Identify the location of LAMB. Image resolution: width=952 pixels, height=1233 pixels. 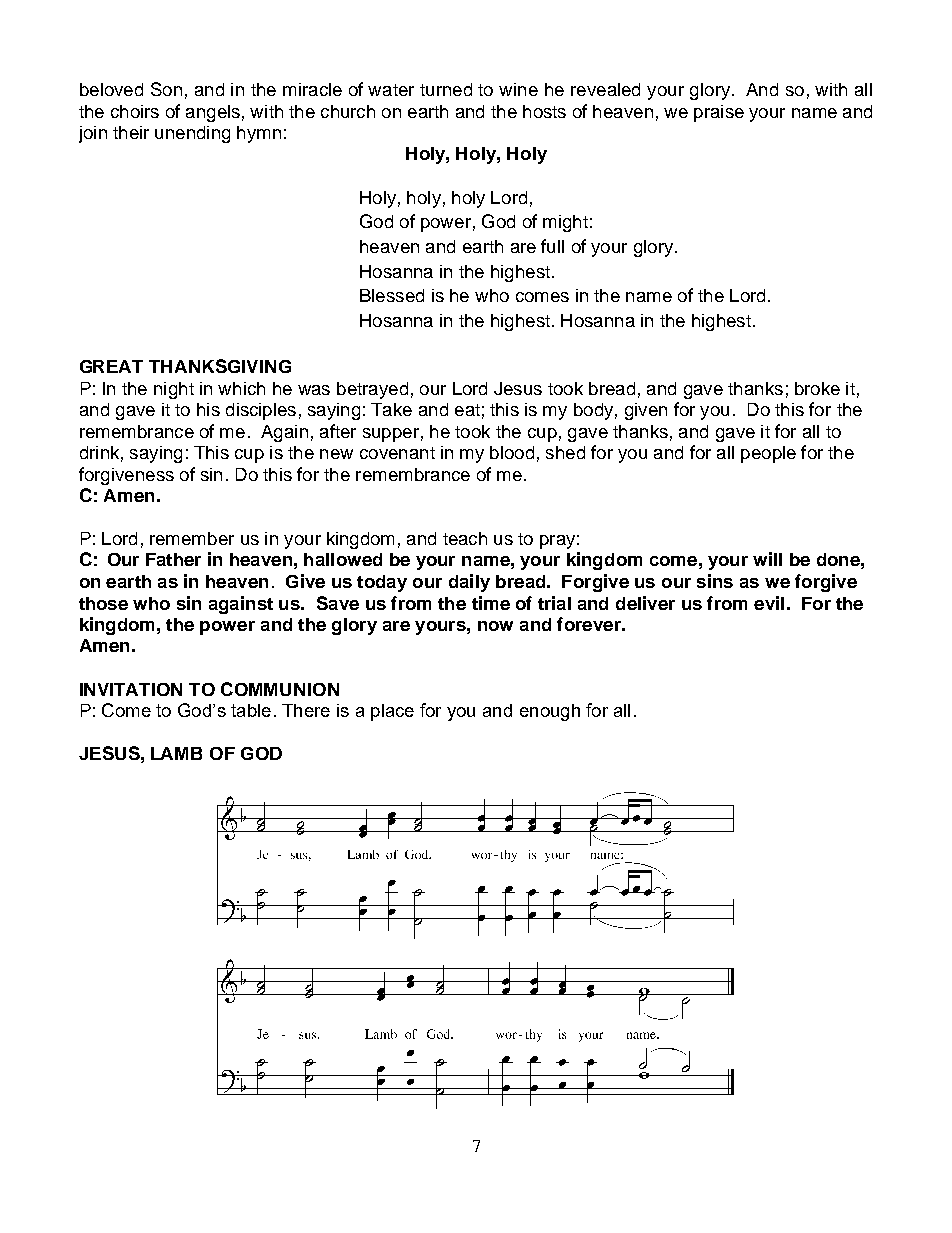
(176, 753).
